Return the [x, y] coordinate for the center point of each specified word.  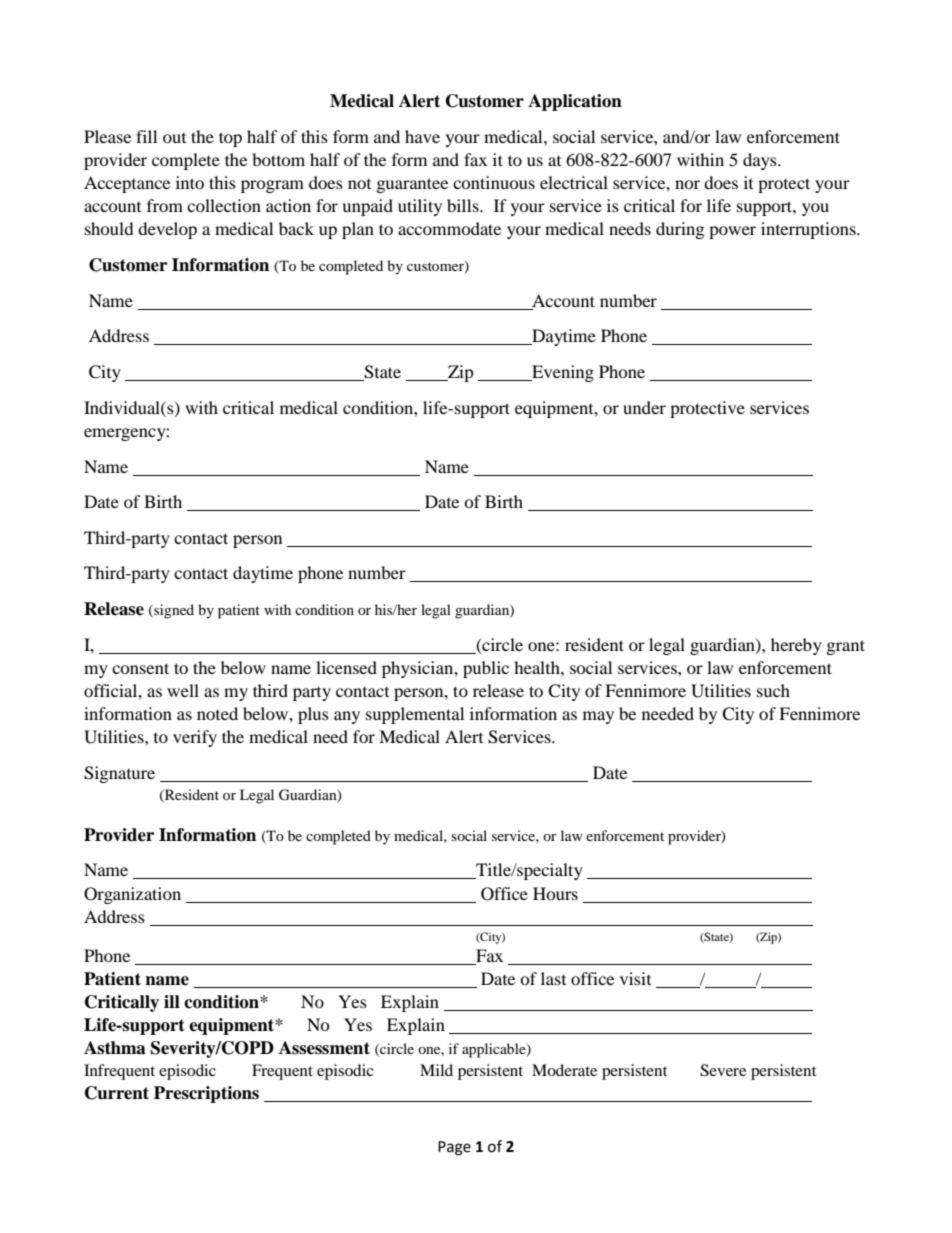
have [422, 136]
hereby [796, 646]
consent [140, 668]
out [174, 138]
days [761, 161]
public [486, 669]
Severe [723, 1070]
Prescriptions [206, 1094]
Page [454, 1148]
